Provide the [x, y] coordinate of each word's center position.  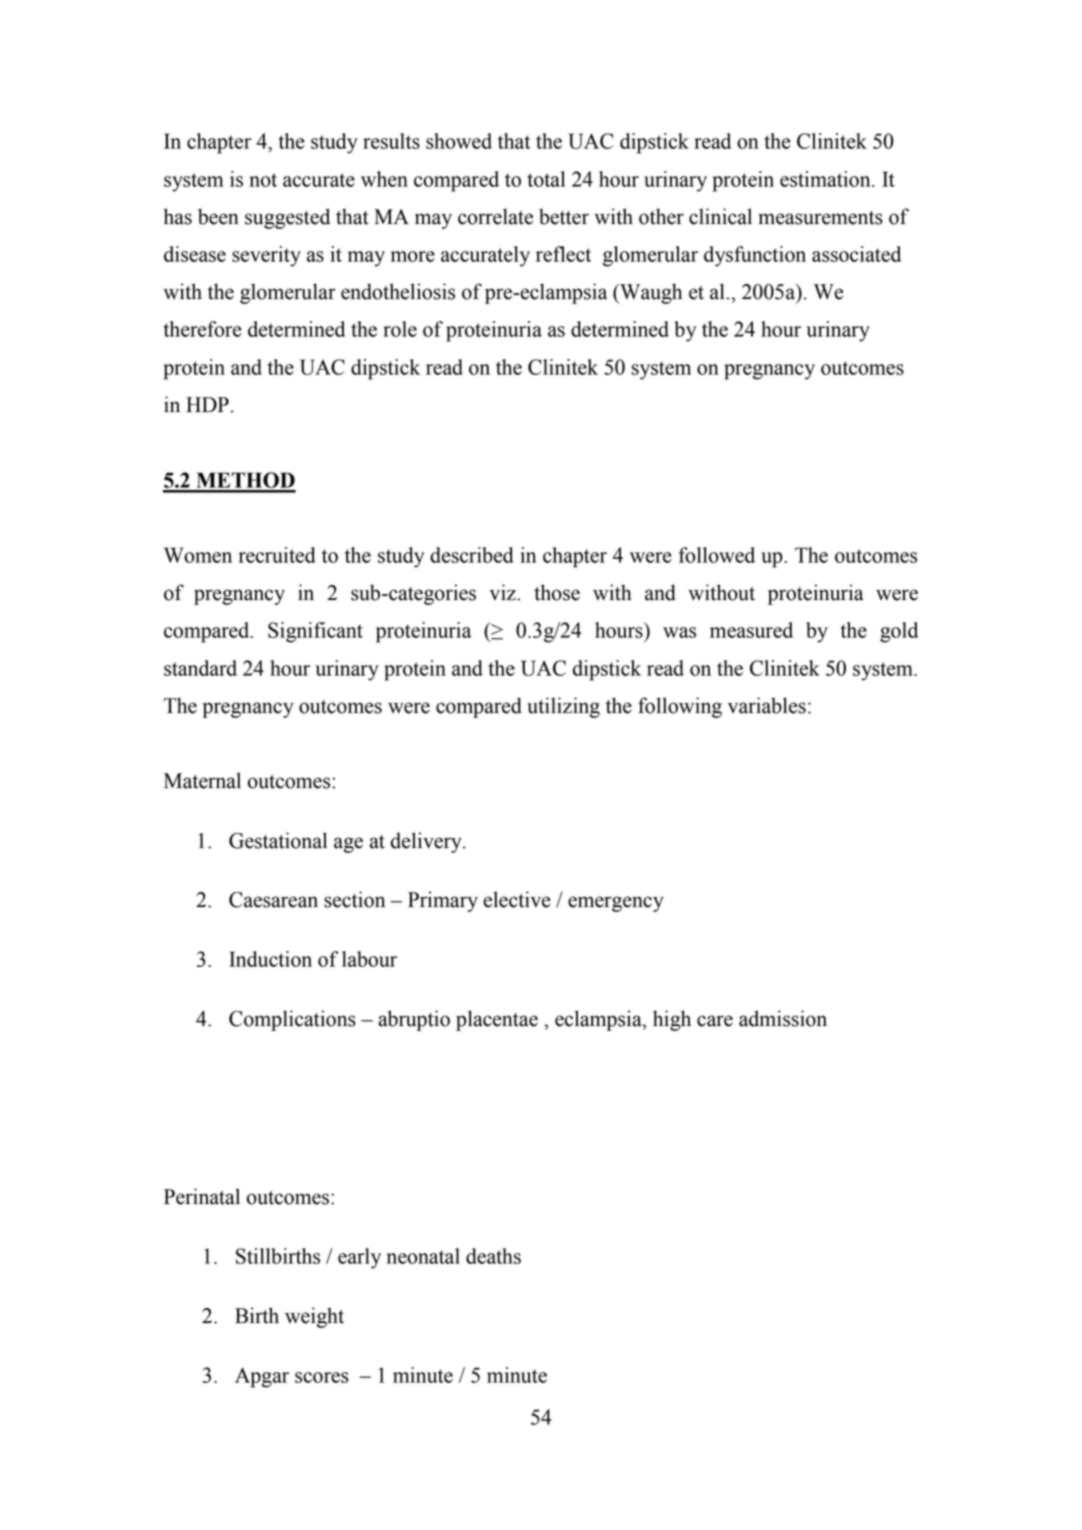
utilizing [563, 707]
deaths [493, 1256]
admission [783, 1018]
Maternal [202, 780]
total [546, 179]
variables [767, 705]
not [263, 180]
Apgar [262, 1377]
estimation [826, 179]
